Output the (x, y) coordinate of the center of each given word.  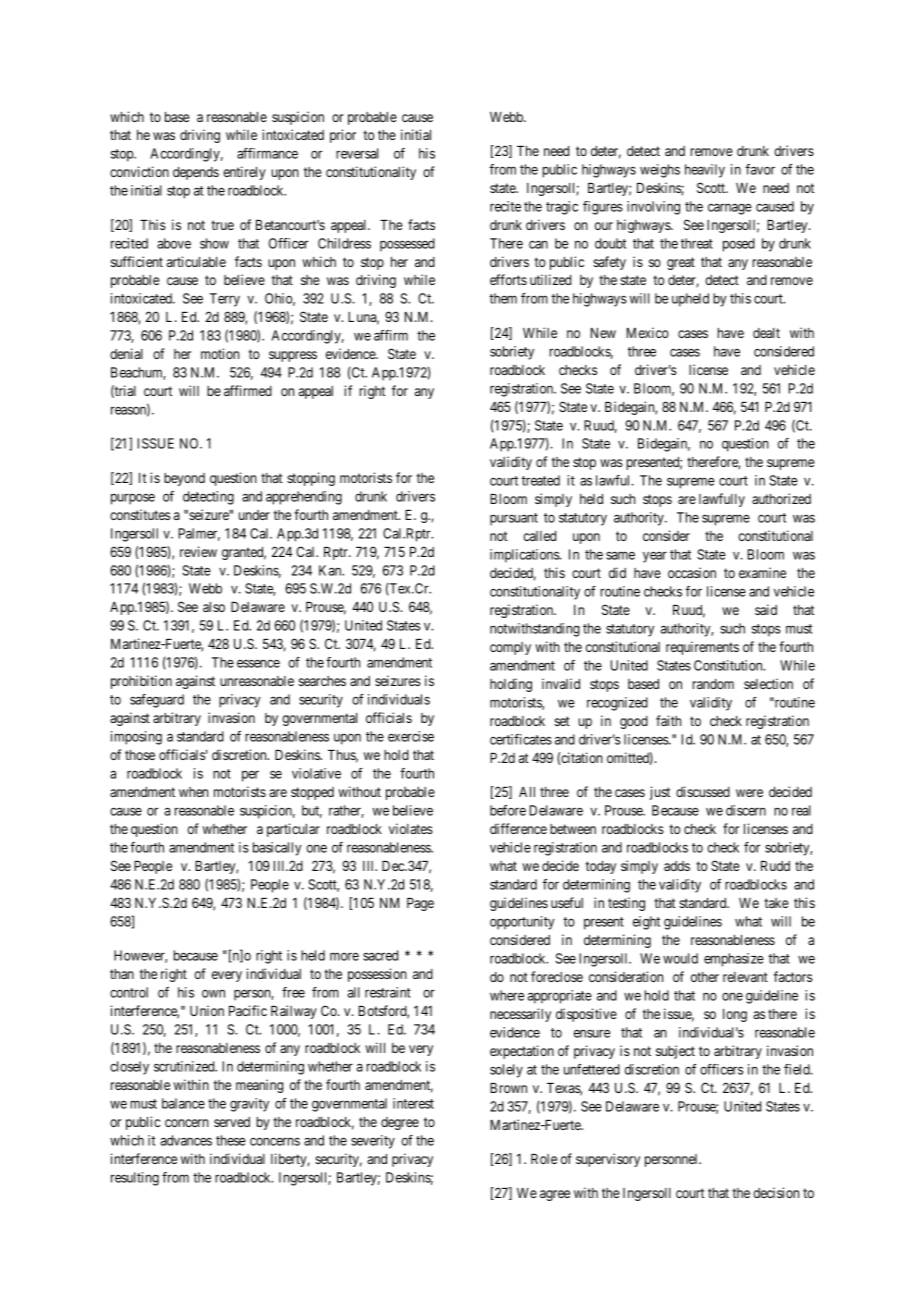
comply (510, 648)
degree (400, 1123)
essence (258, 663)
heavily (705, 171)
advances (186, 1140)
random (713, 684)
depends (196, 173)
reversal (357, 153)
